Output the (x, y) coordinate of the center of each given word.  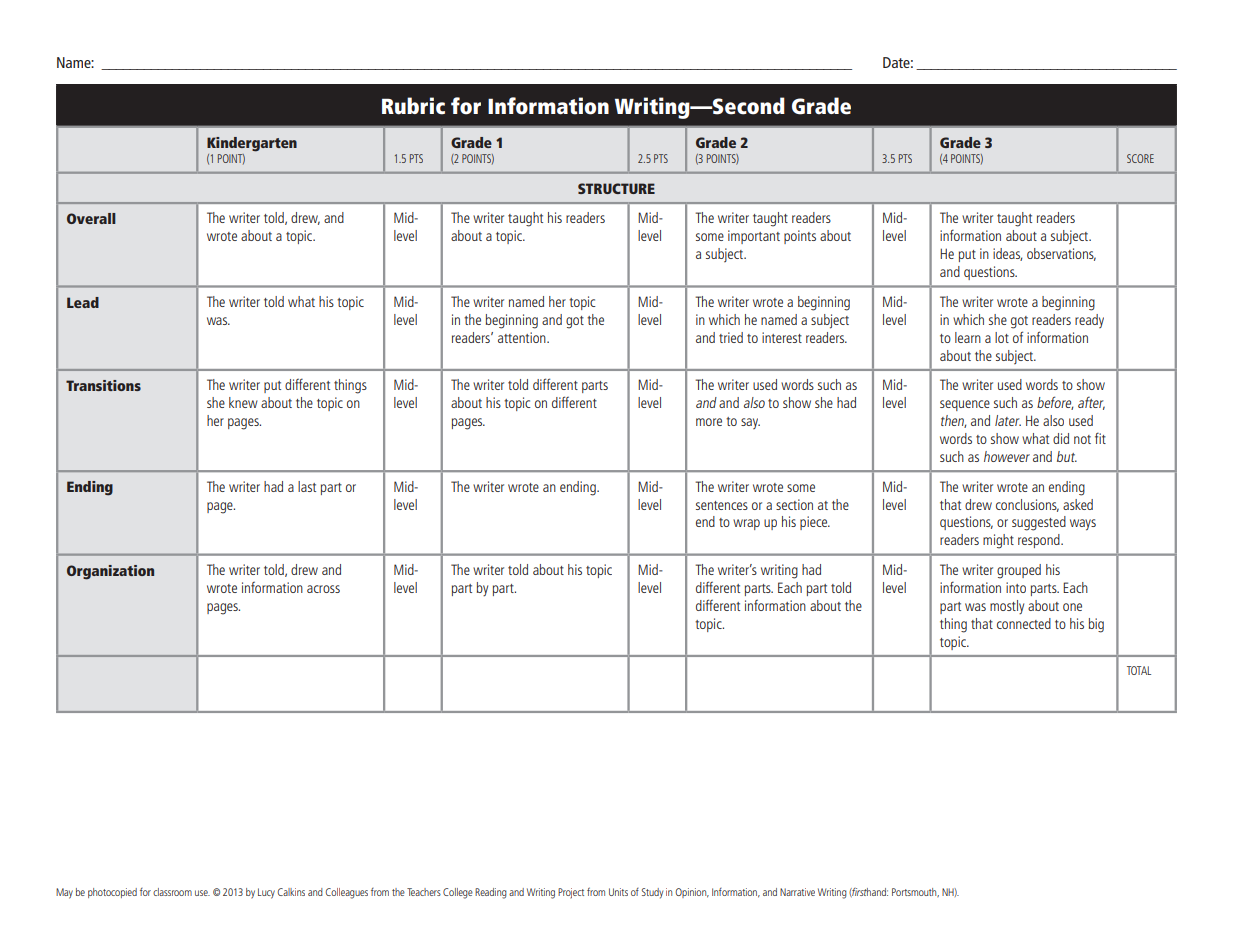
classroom (172, 892)
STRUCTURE (616, 188)
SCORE (1140, 158)
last (307, 486)
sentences (722, 505)
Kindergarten (252, 144)
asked (1078, 504)
